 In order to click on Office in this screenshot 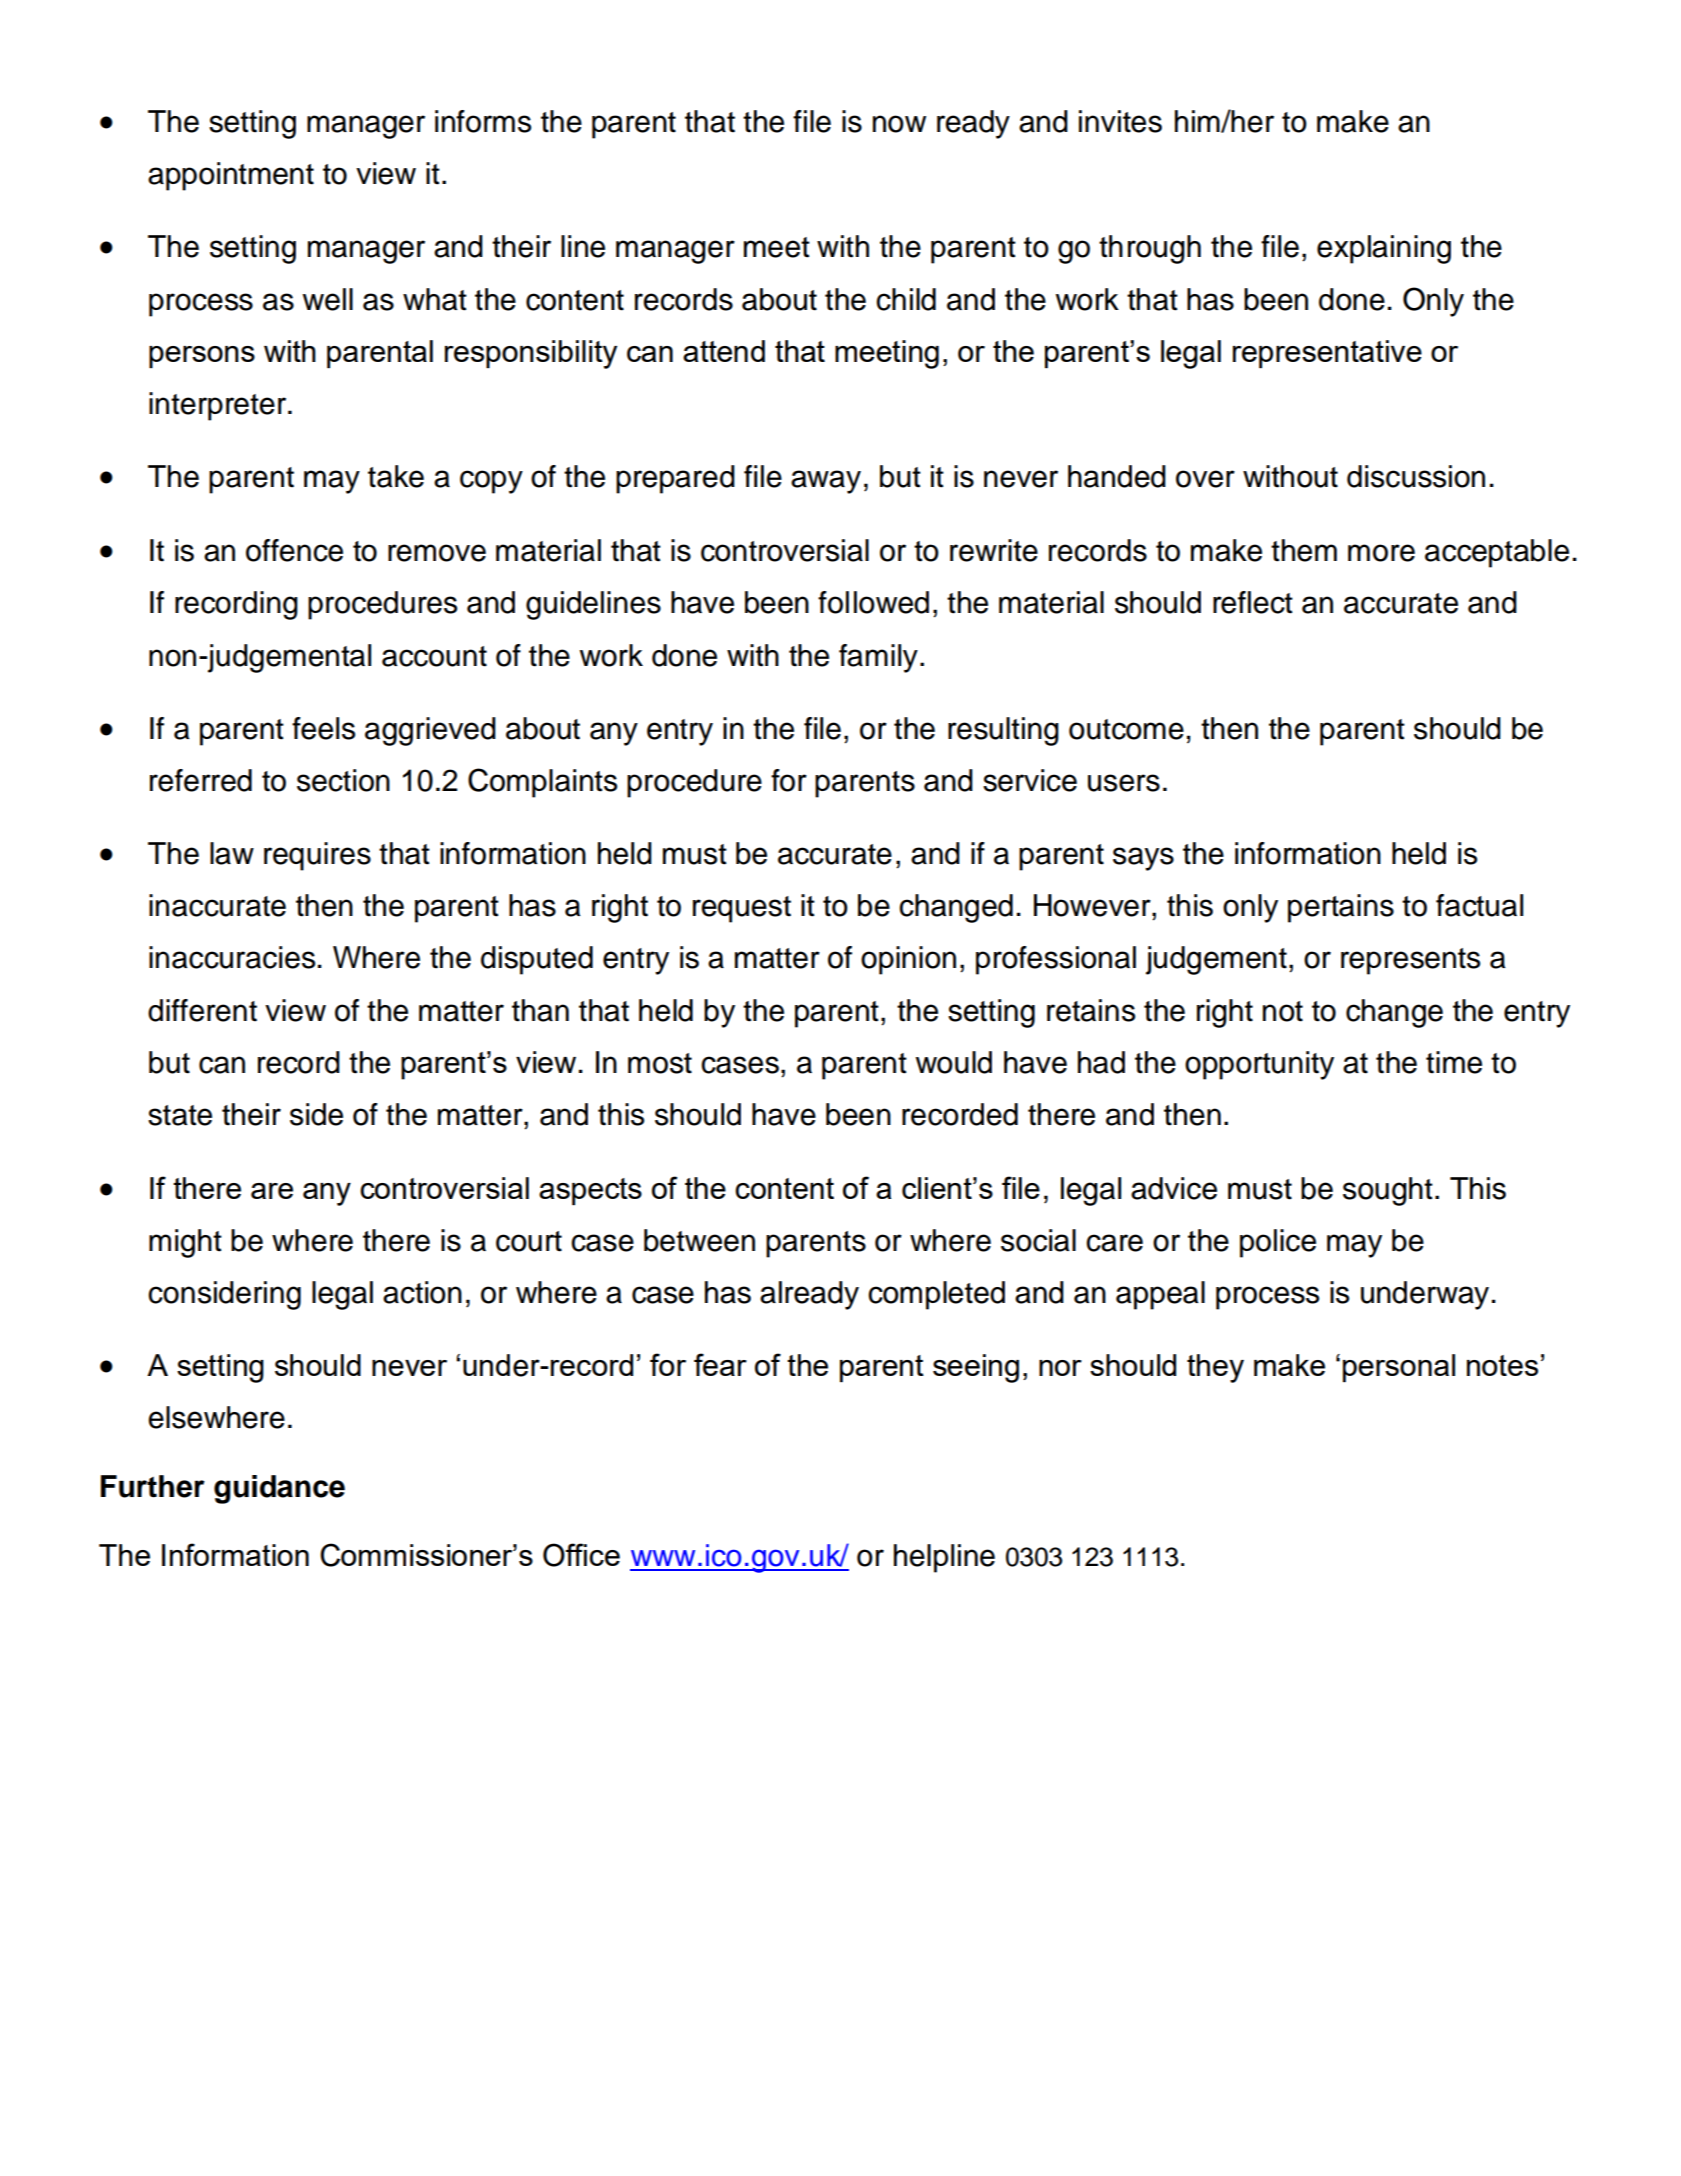, I will do `click(581, 1555)`.
